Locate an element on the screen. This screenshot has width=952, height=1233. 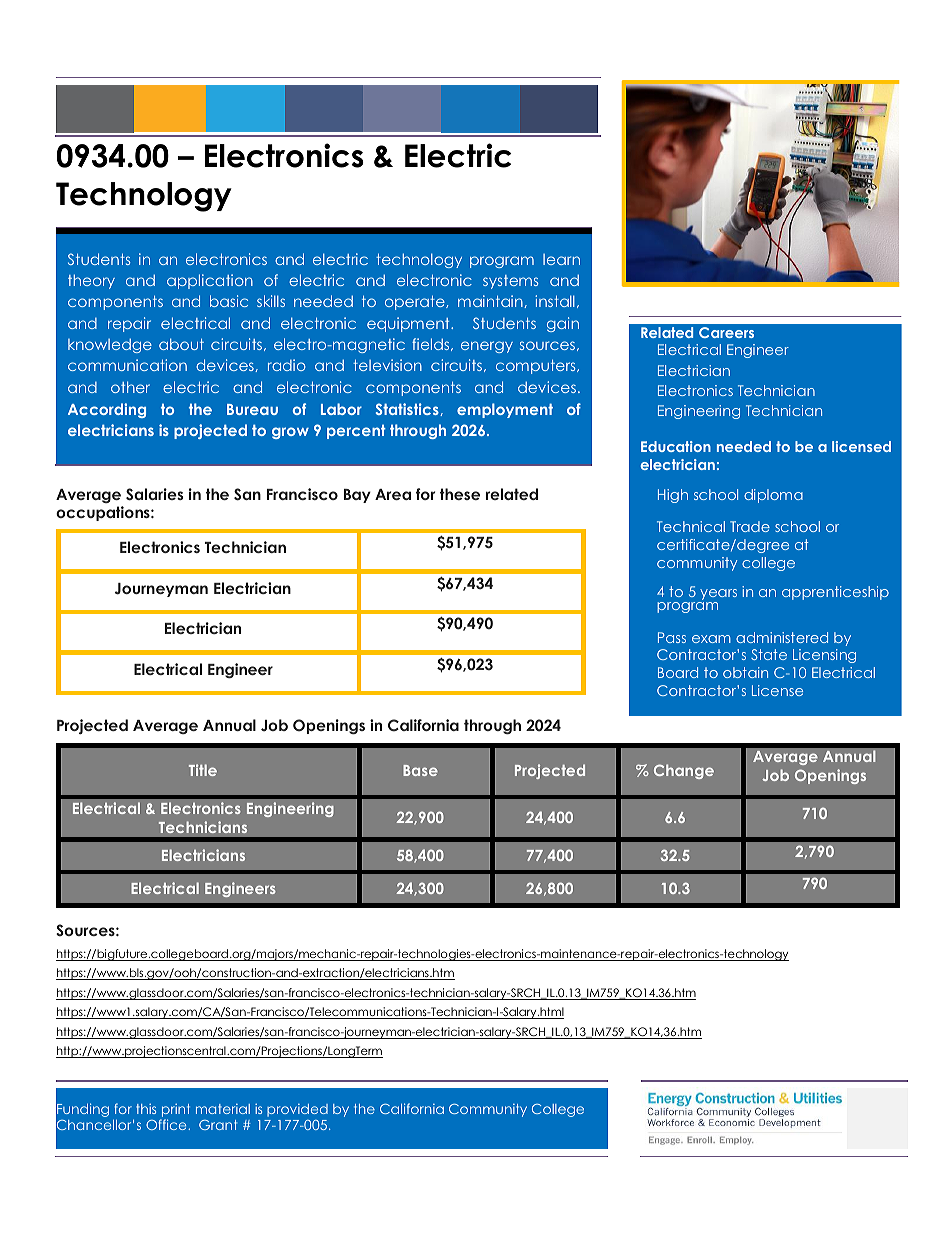
Bay is located at coordinates (357, 496).
